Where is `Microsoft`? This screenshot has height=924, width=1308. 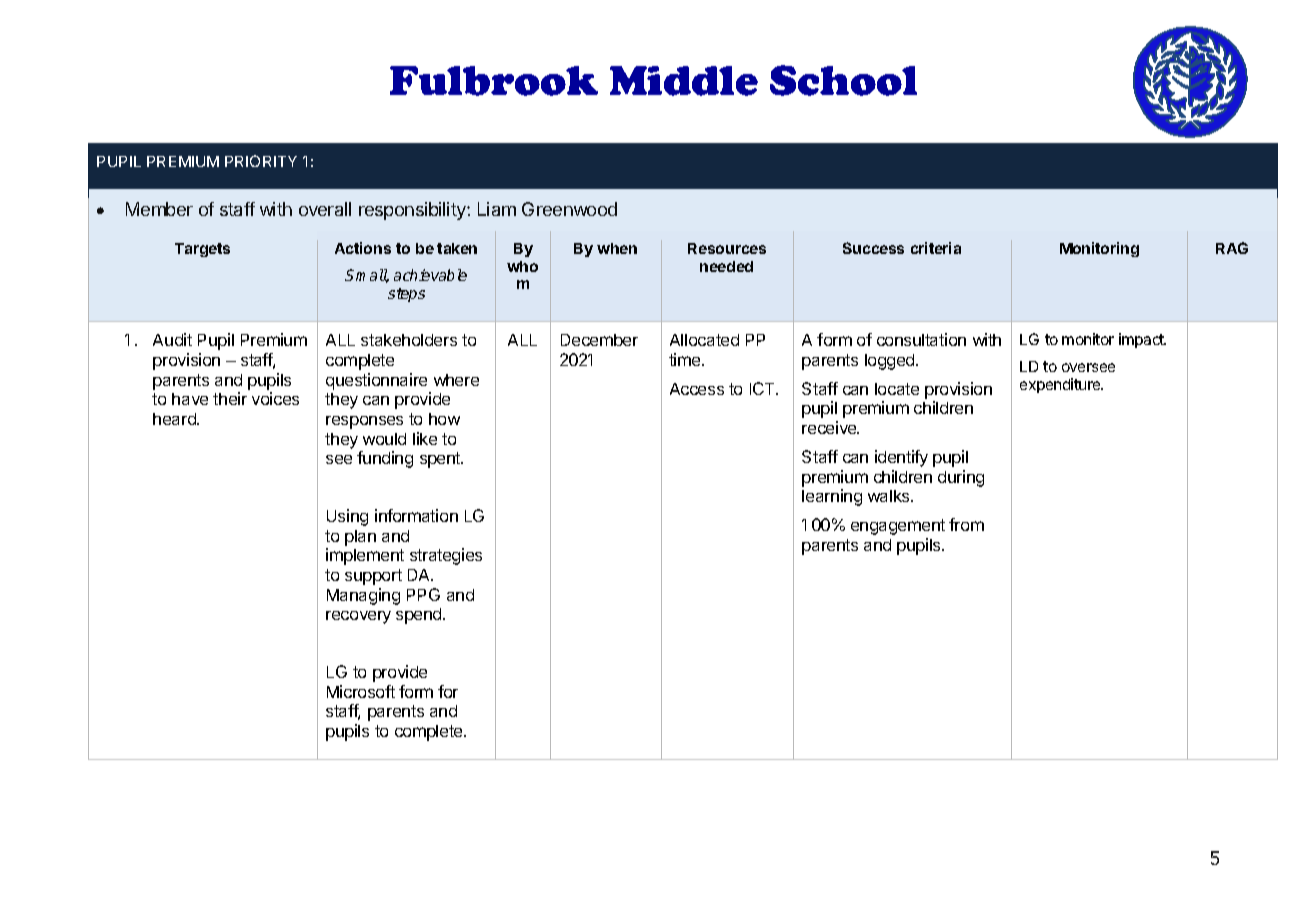 Microsoft is located at coordinates (361, 691).
